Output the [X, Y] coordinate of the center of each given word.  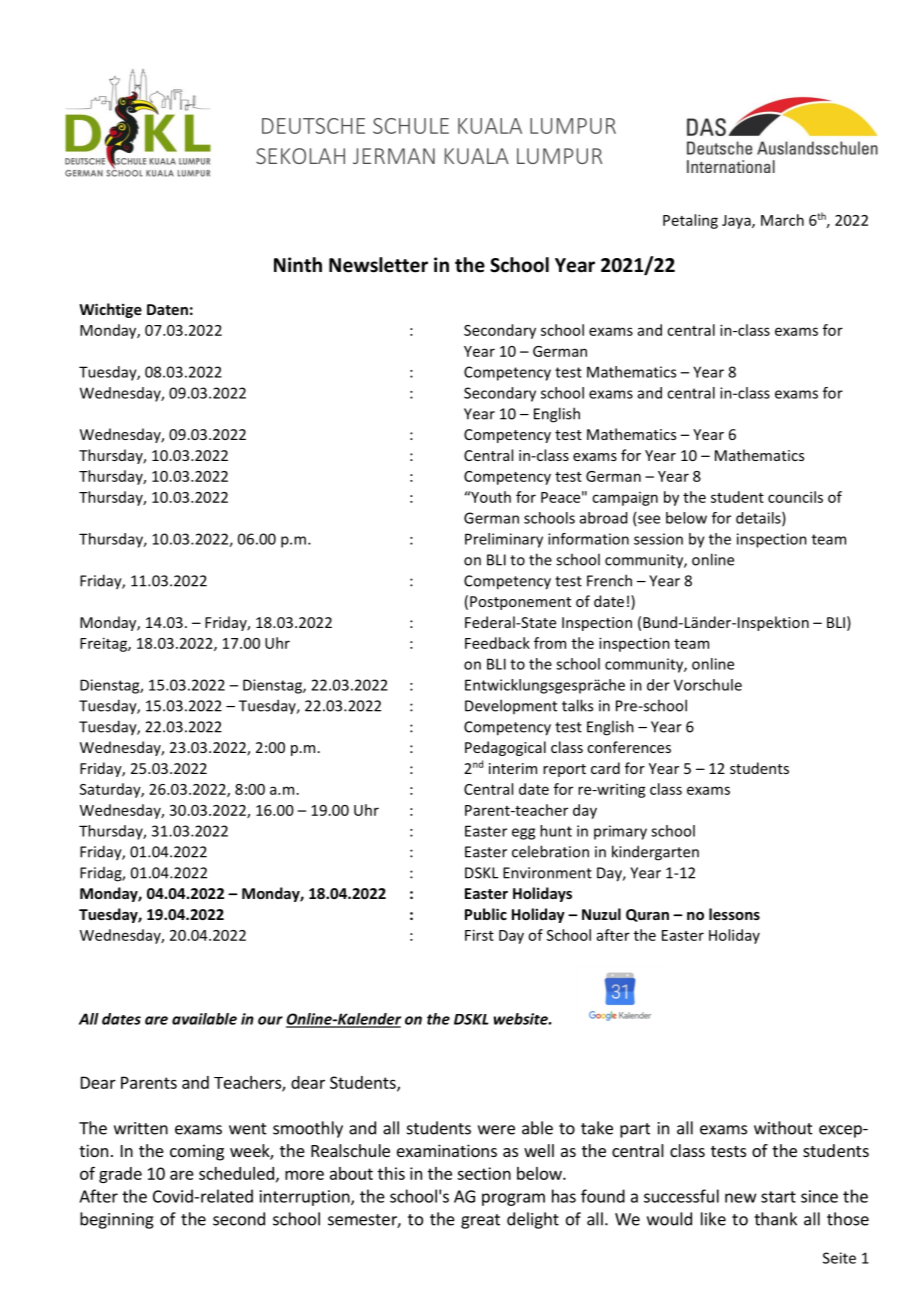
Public [486, 914]
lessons [734, 914]
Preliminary [504, 540]
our [270, 1020]
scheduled [236, 1173]
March [782, 220]
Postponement [520, 603]
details [759, 519]
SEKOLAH [300, 156]
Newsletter [378, 265]
